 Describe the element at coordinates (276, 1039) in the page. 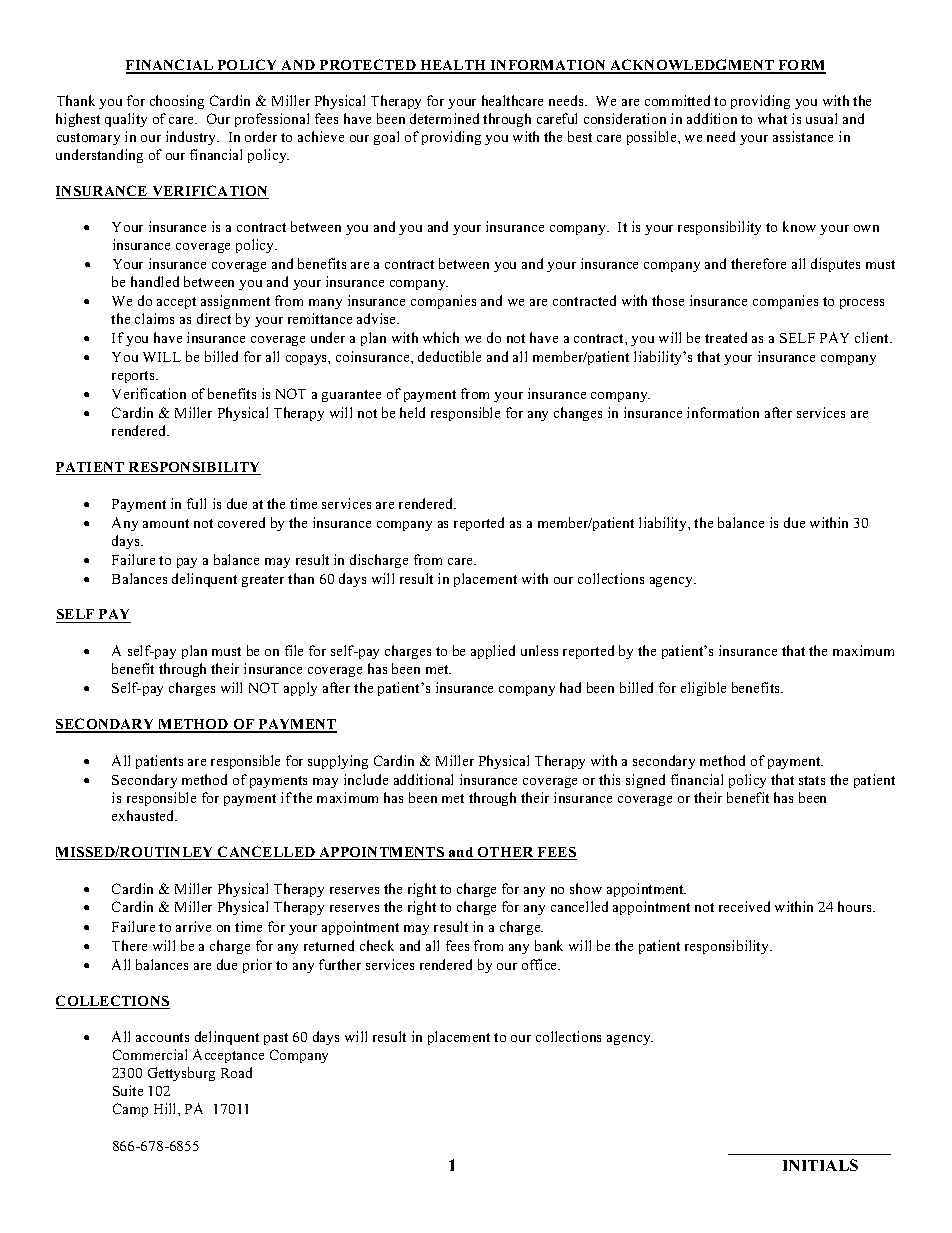

I see `past` at that location.
